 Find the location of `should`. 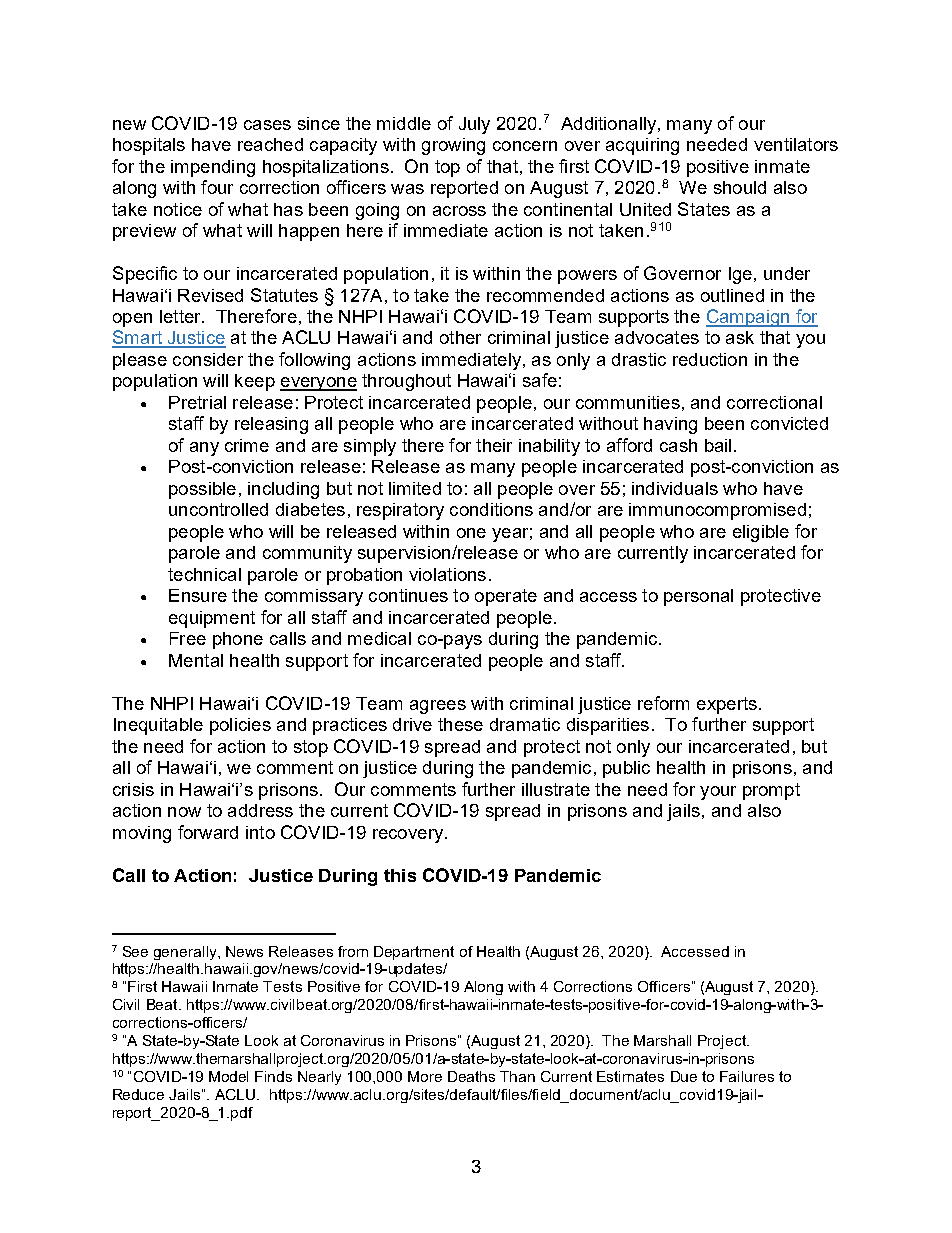

should is located at coordinates (740, 187).
